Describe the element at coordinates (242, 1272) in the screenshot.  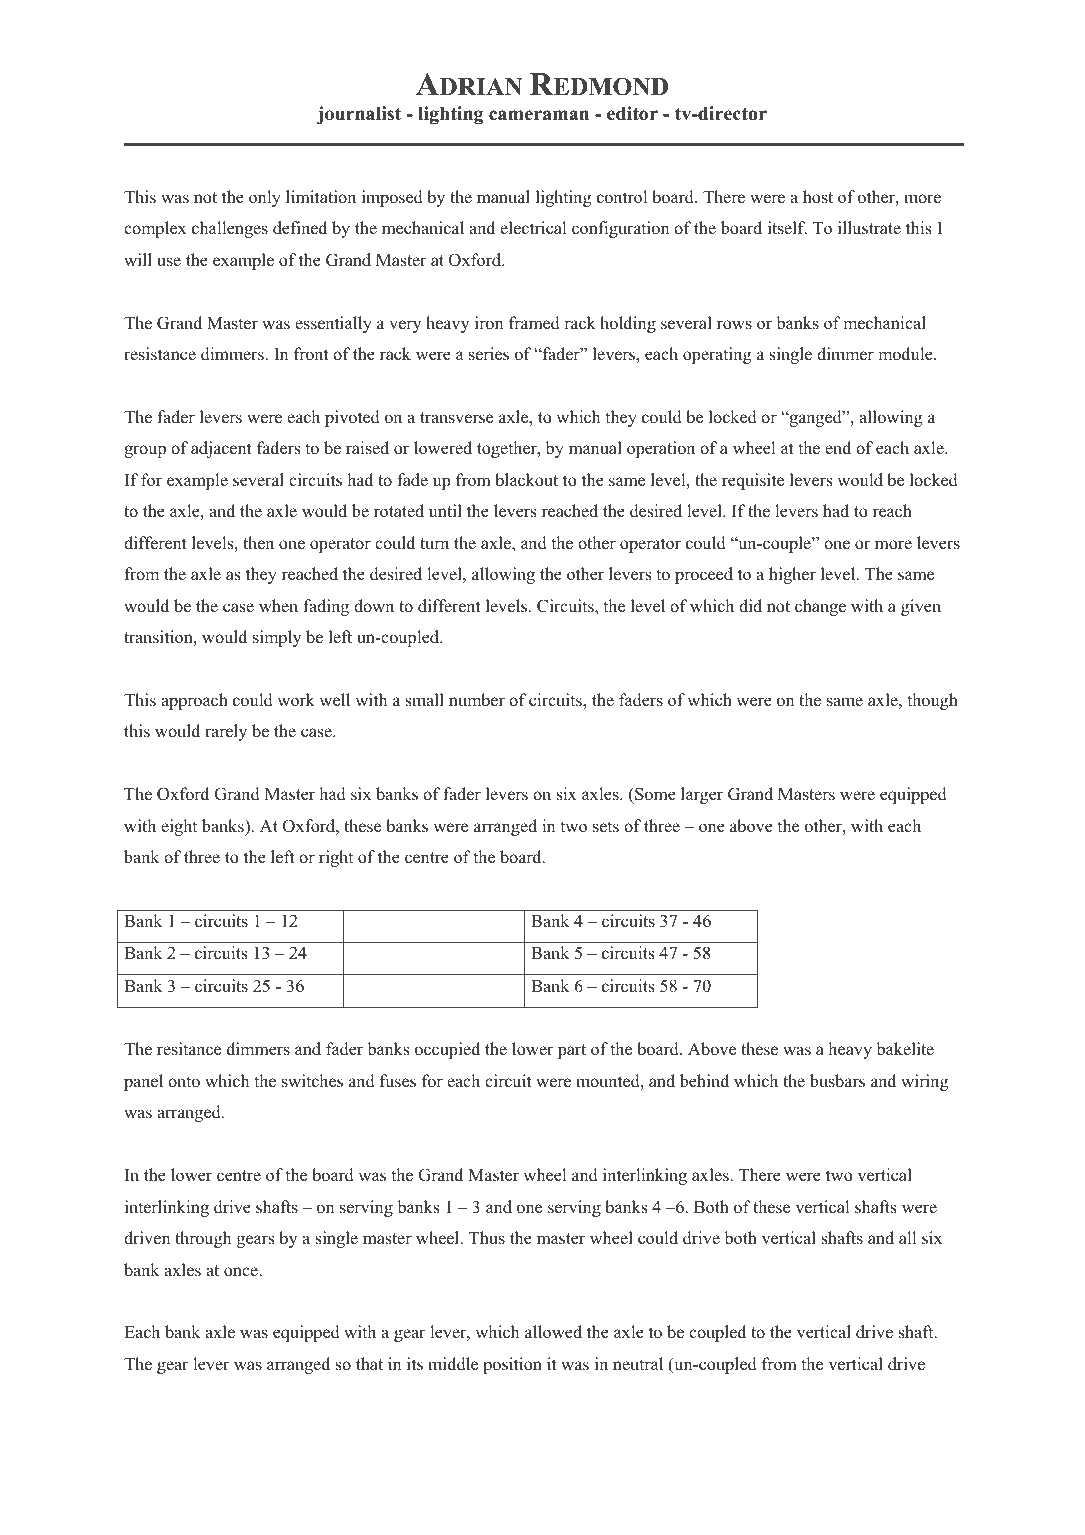
I see `once` at that location.
